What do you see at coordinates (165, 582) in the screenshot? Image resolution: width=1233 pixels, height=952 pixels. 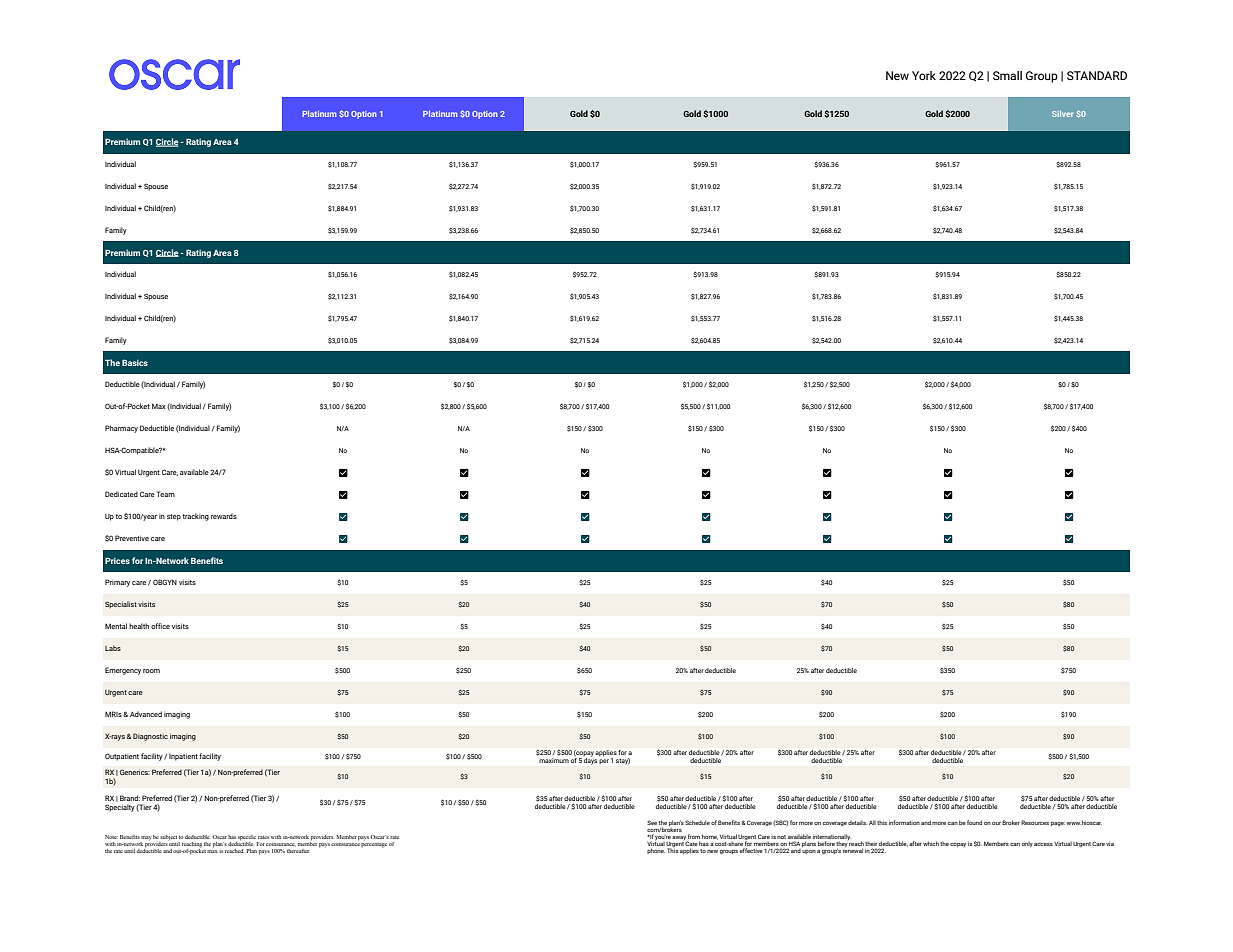 I see `OBGYN` at bounding box center [165, 582].
